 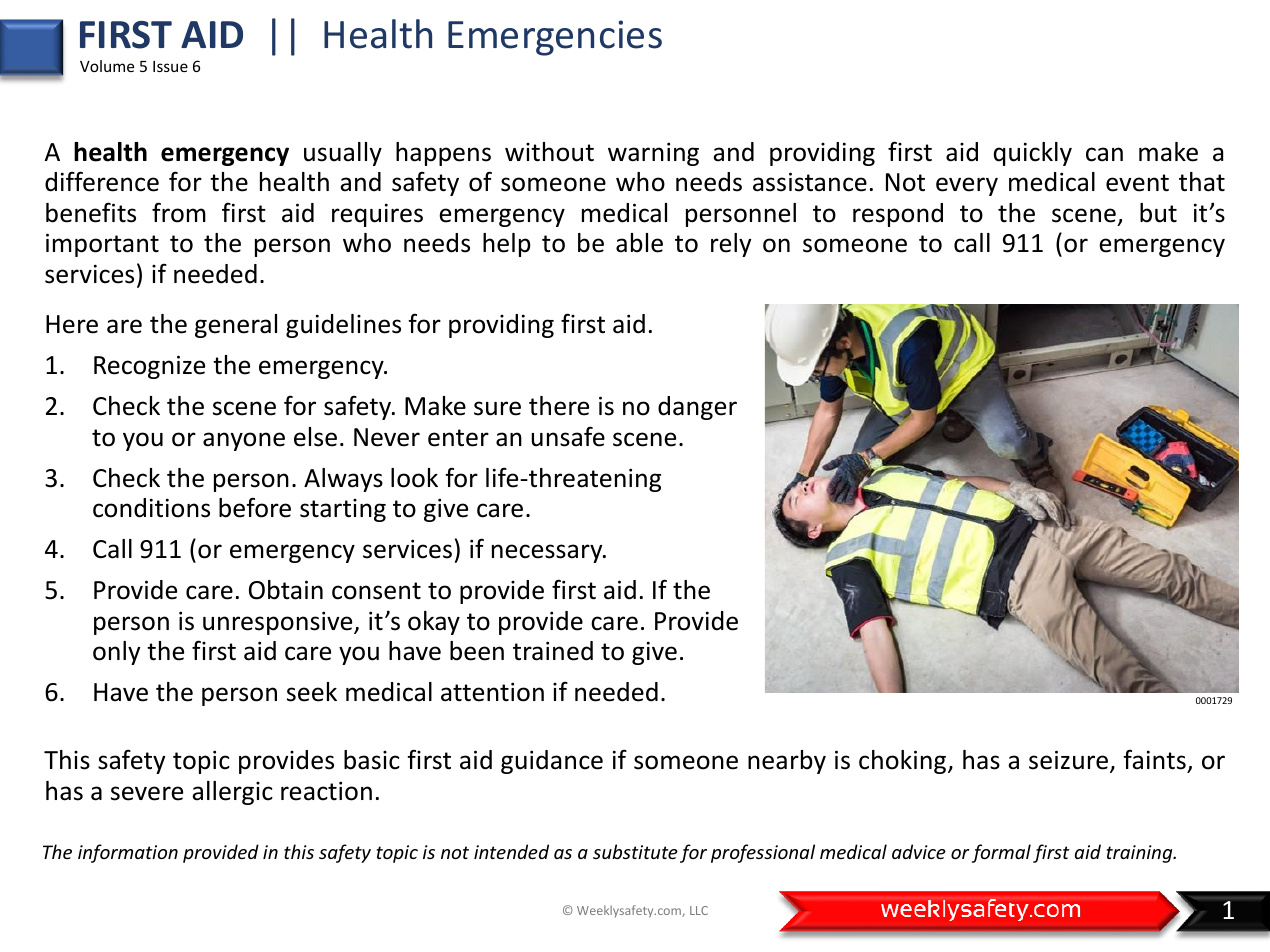 I want to click on quickly, so click(x=1033, y=154).
